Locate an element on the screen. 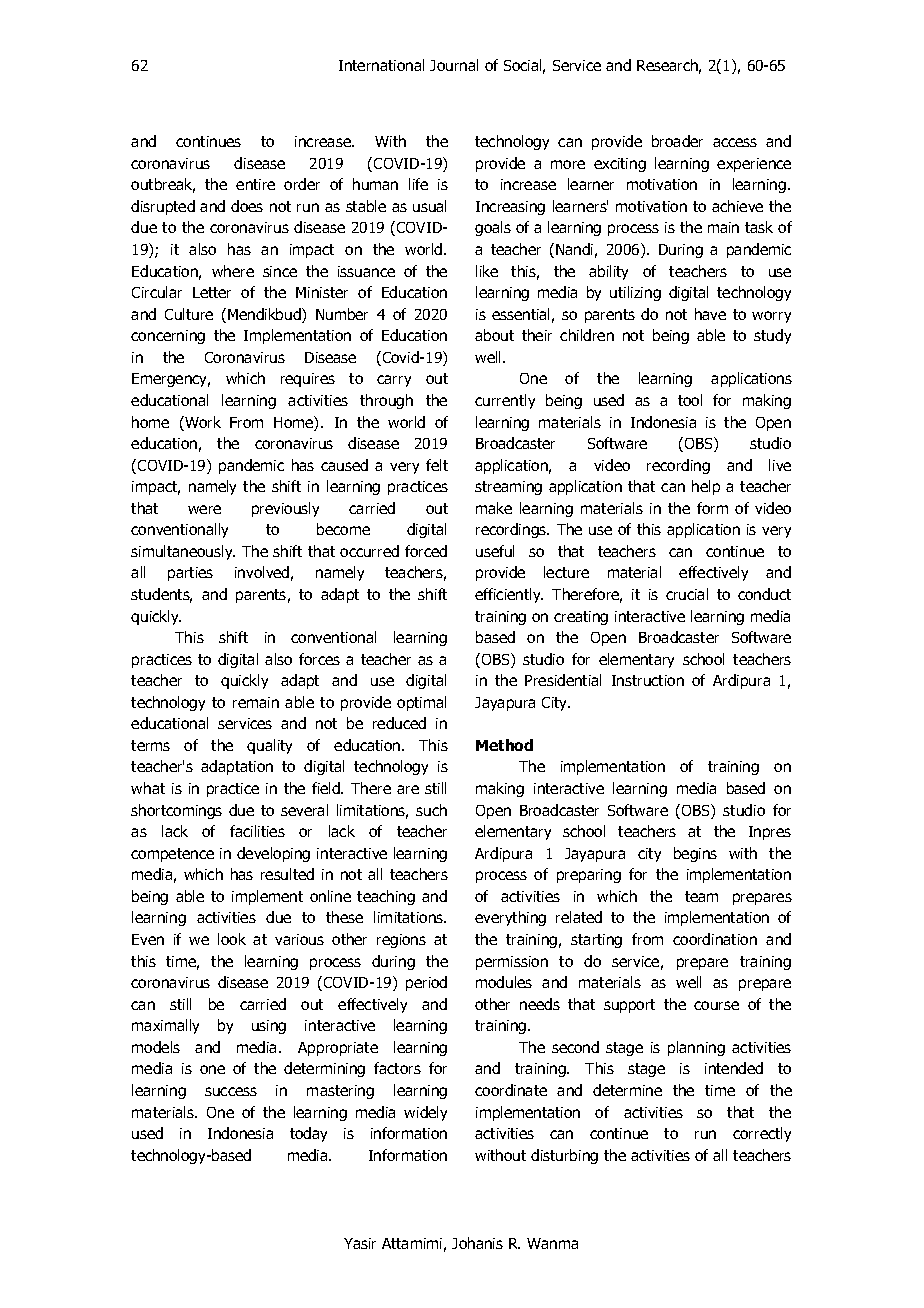 The image size is (924, 1308). today is located at coordinates (308, 1134).
